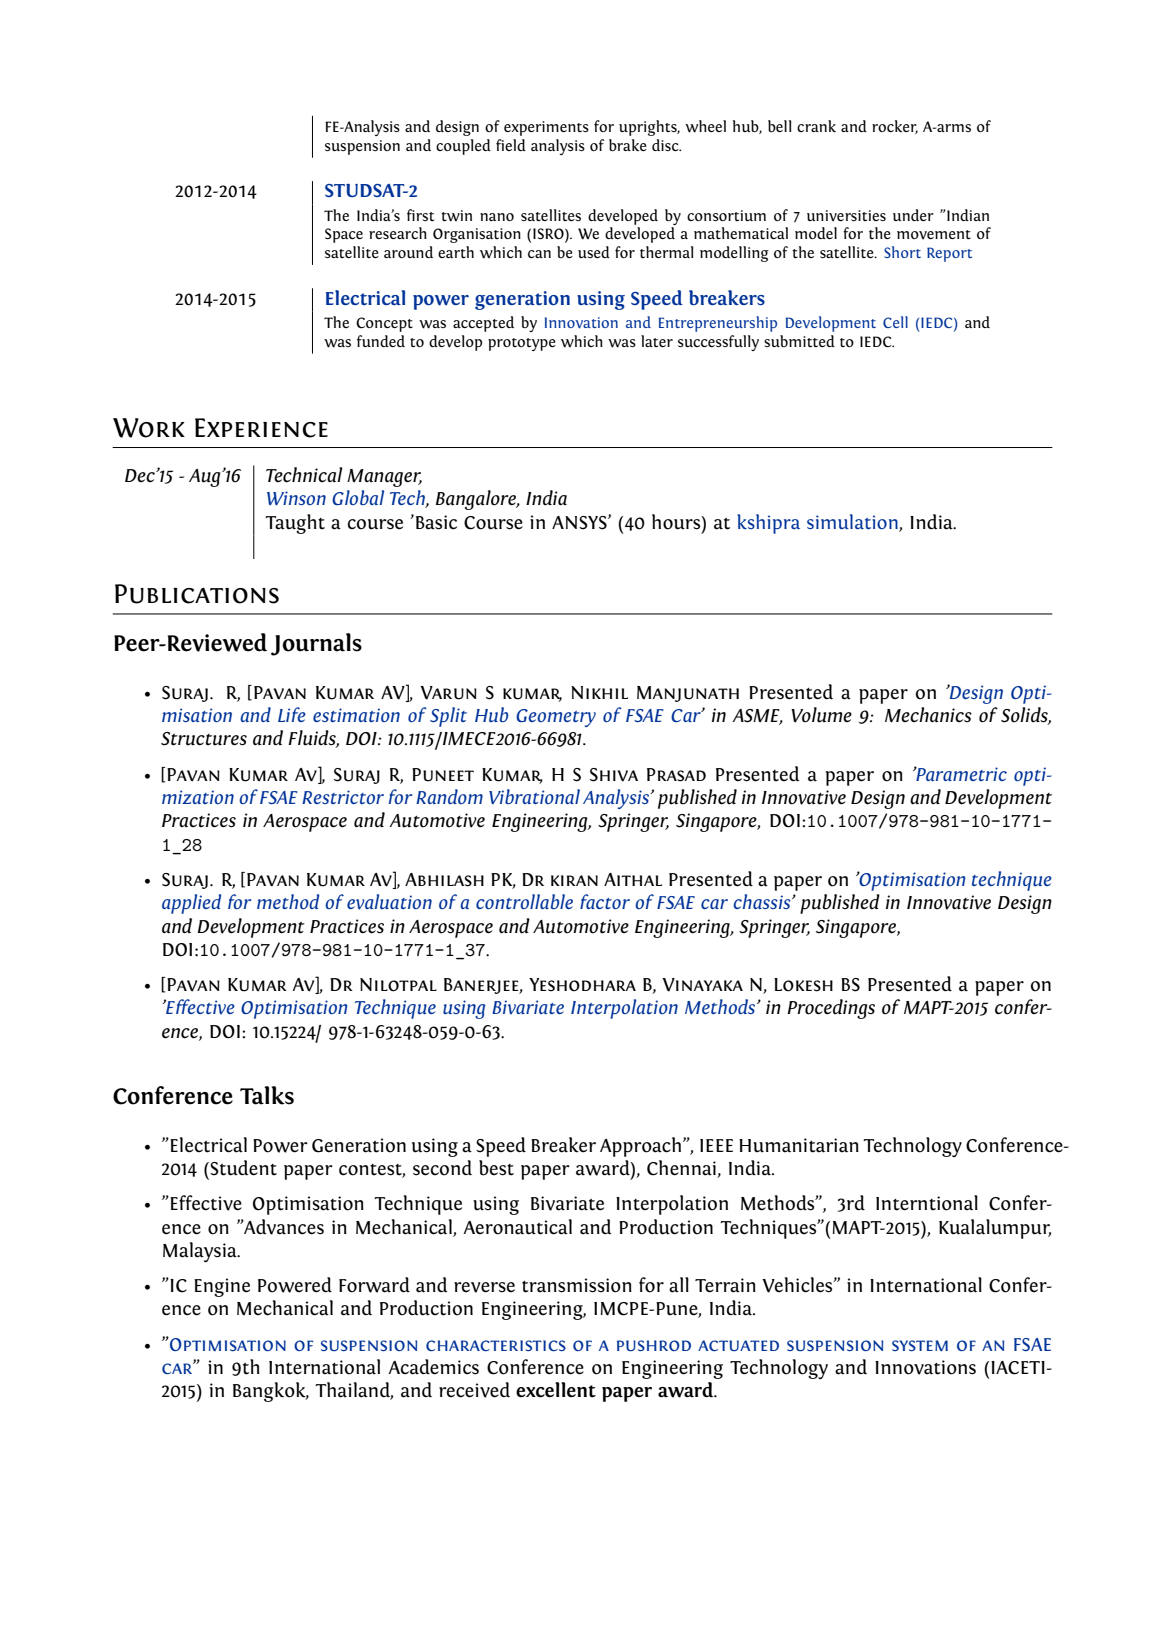 The height and width of the screenshot is (1647, 1165). What do you see at coordinates (821, 715) in the screenshot?
I see `Volume` at bounding box center [821, 715].
